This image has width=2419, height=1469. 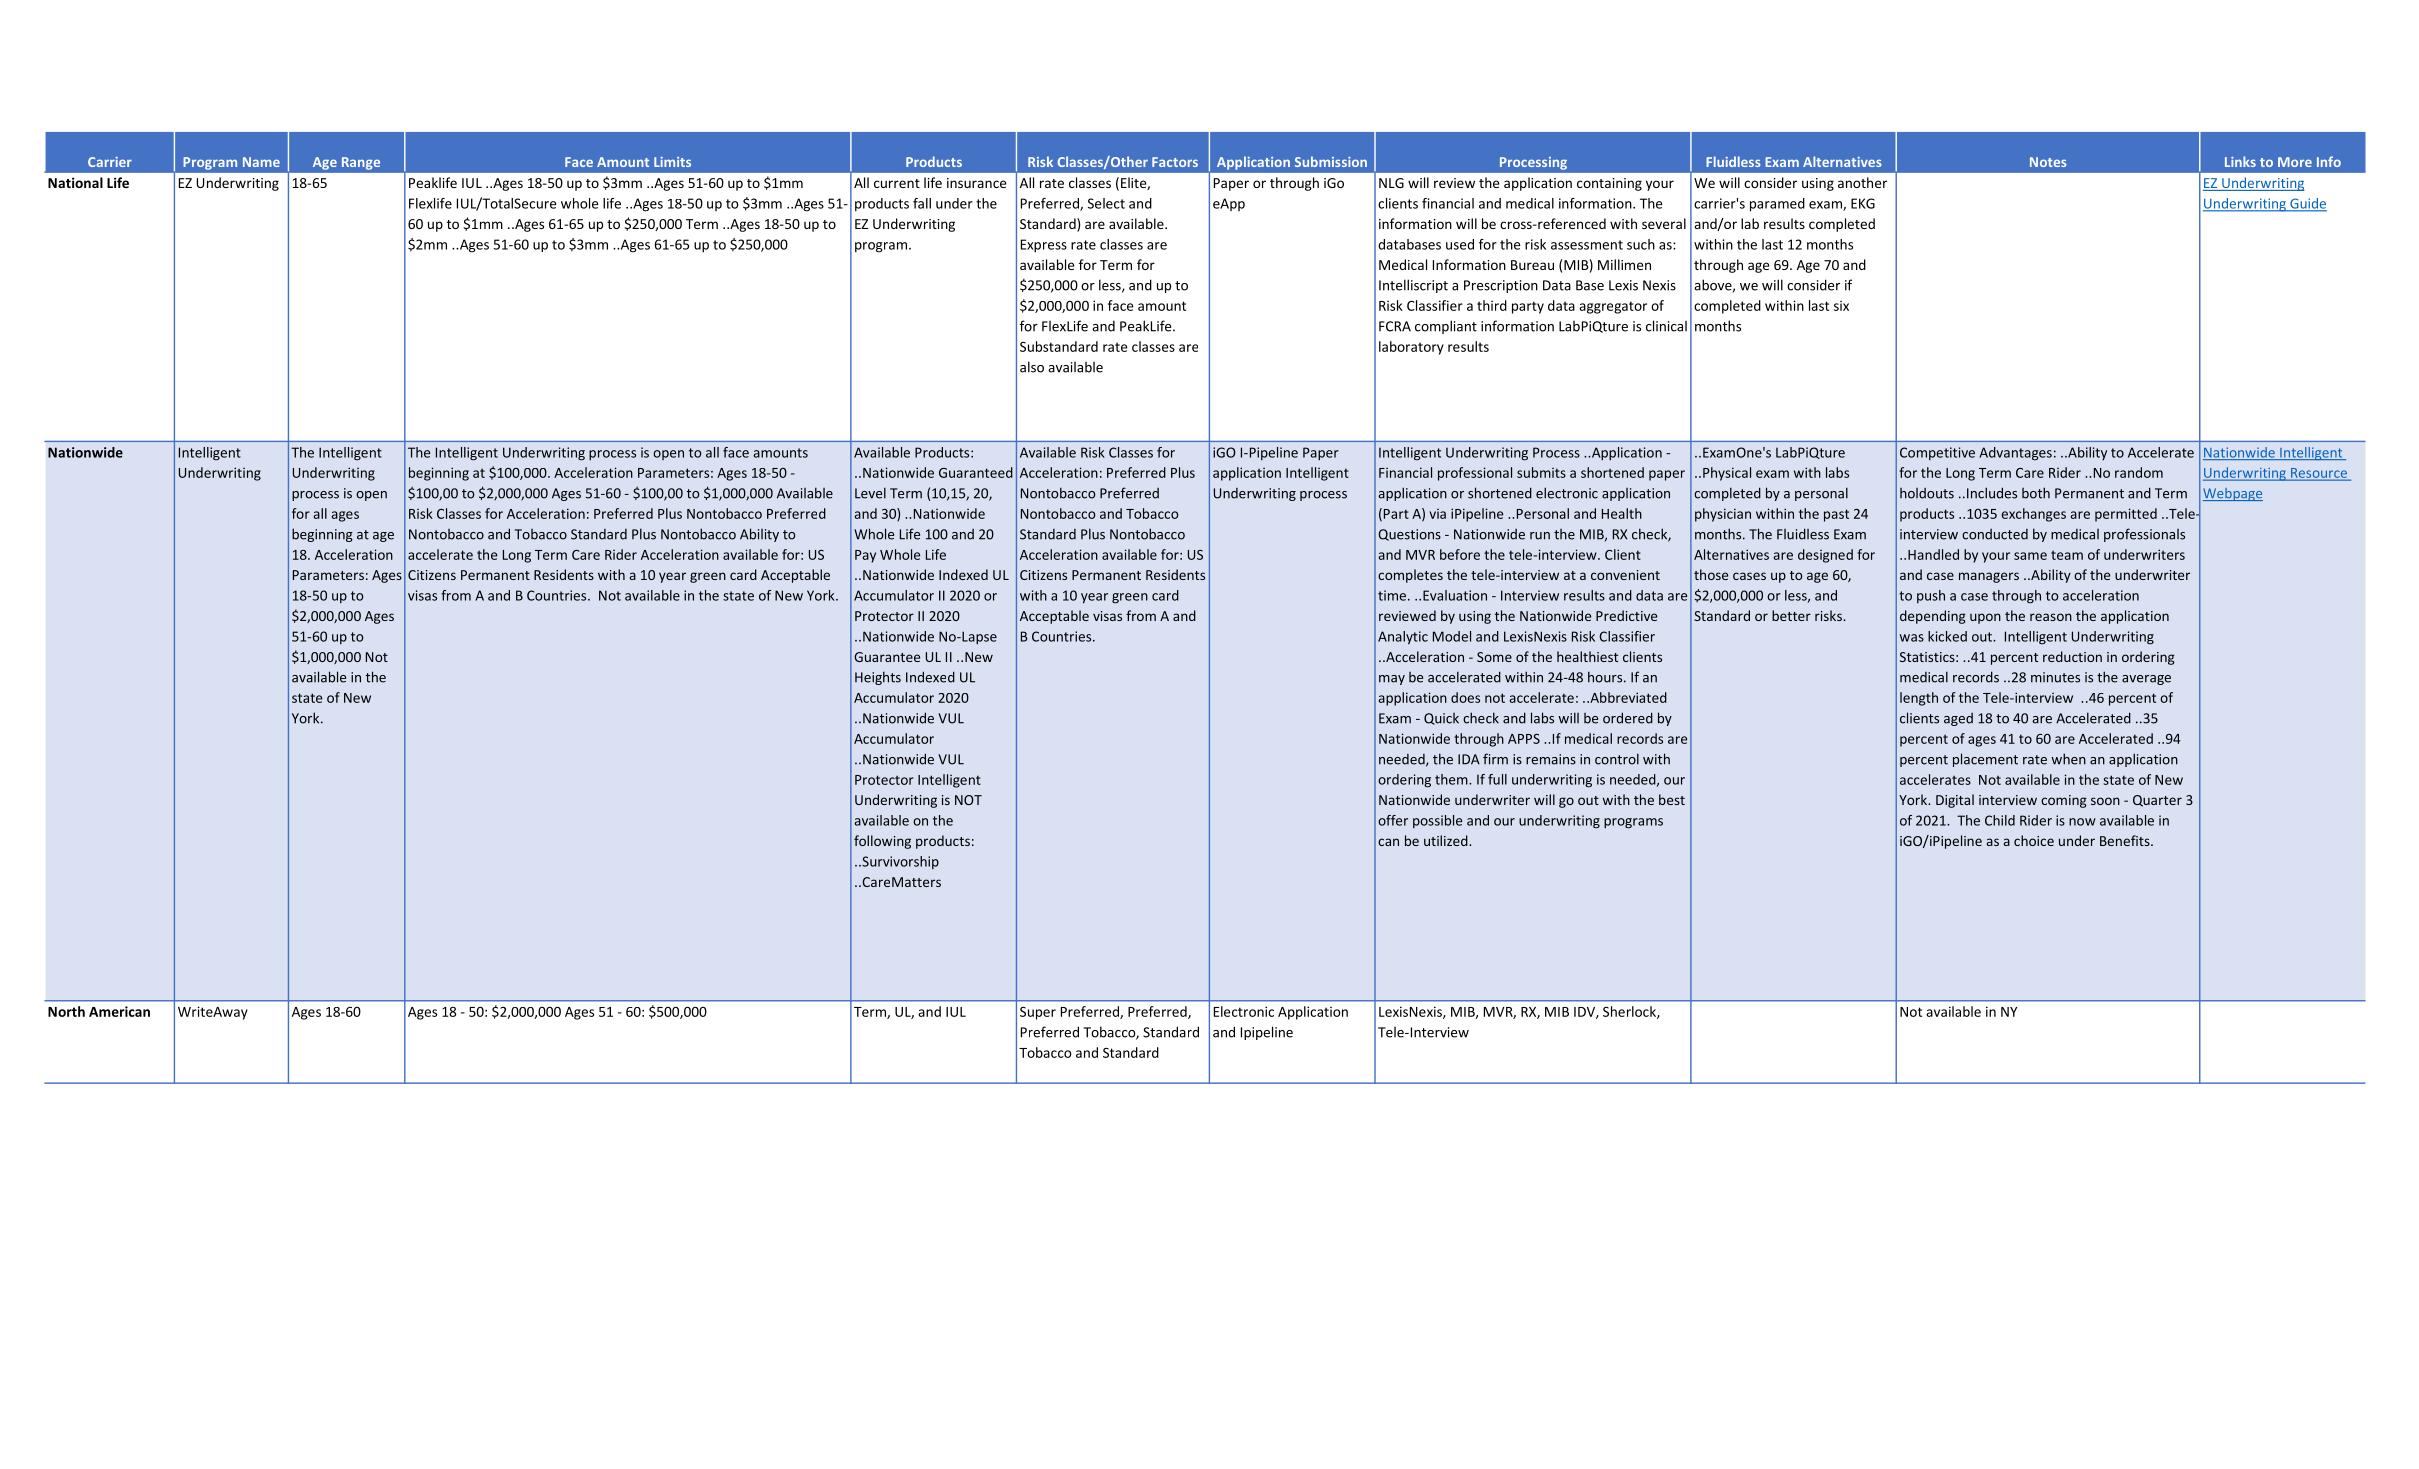 I want to click on offer, so click(x=1393, y=820).
